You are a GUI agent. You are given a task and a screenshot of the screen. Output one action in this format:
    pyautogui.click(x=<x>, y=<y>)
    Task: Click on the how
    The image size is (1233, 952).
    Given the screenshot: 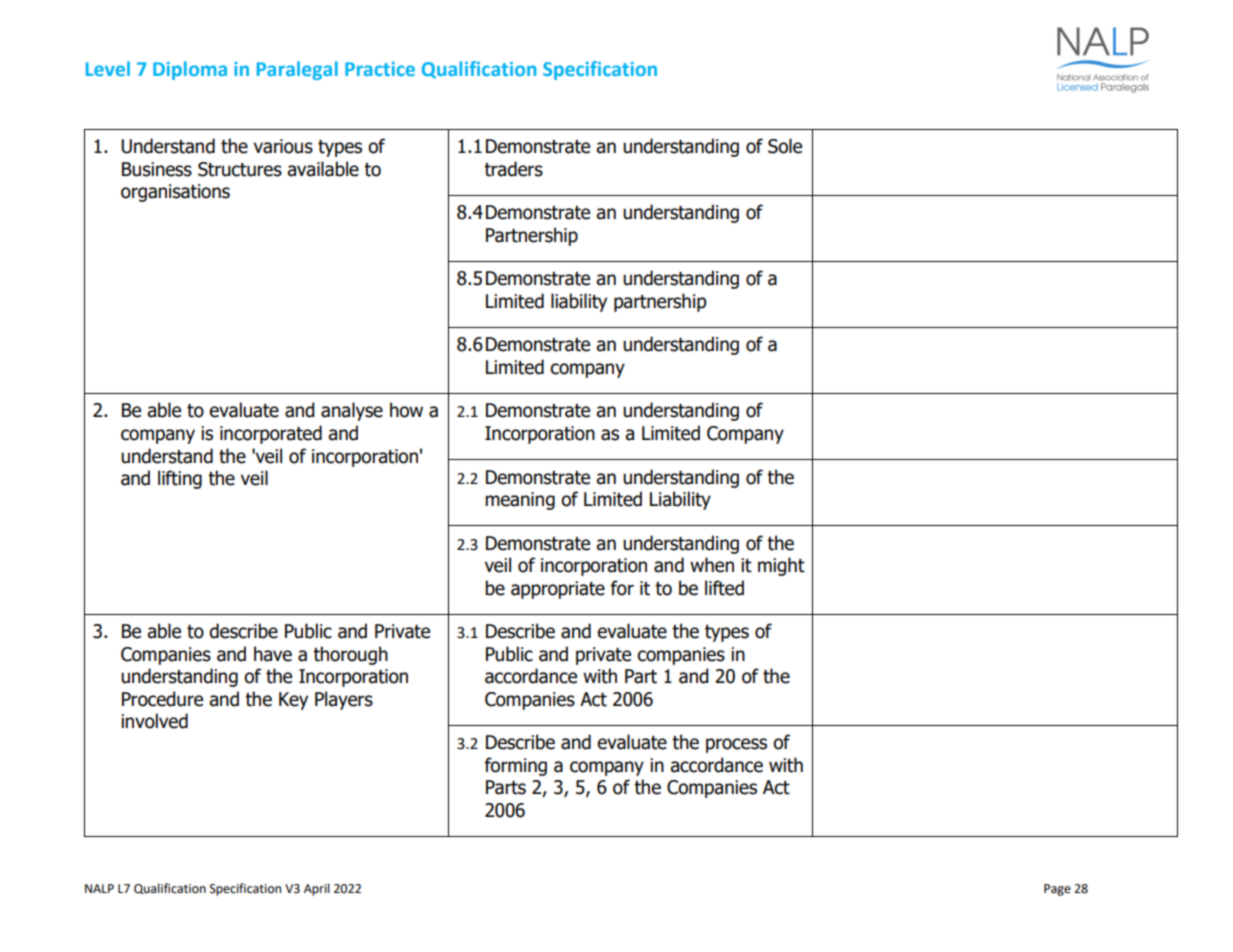 What is the action you would take?
    pyautogui.click(x=406, y=410)
